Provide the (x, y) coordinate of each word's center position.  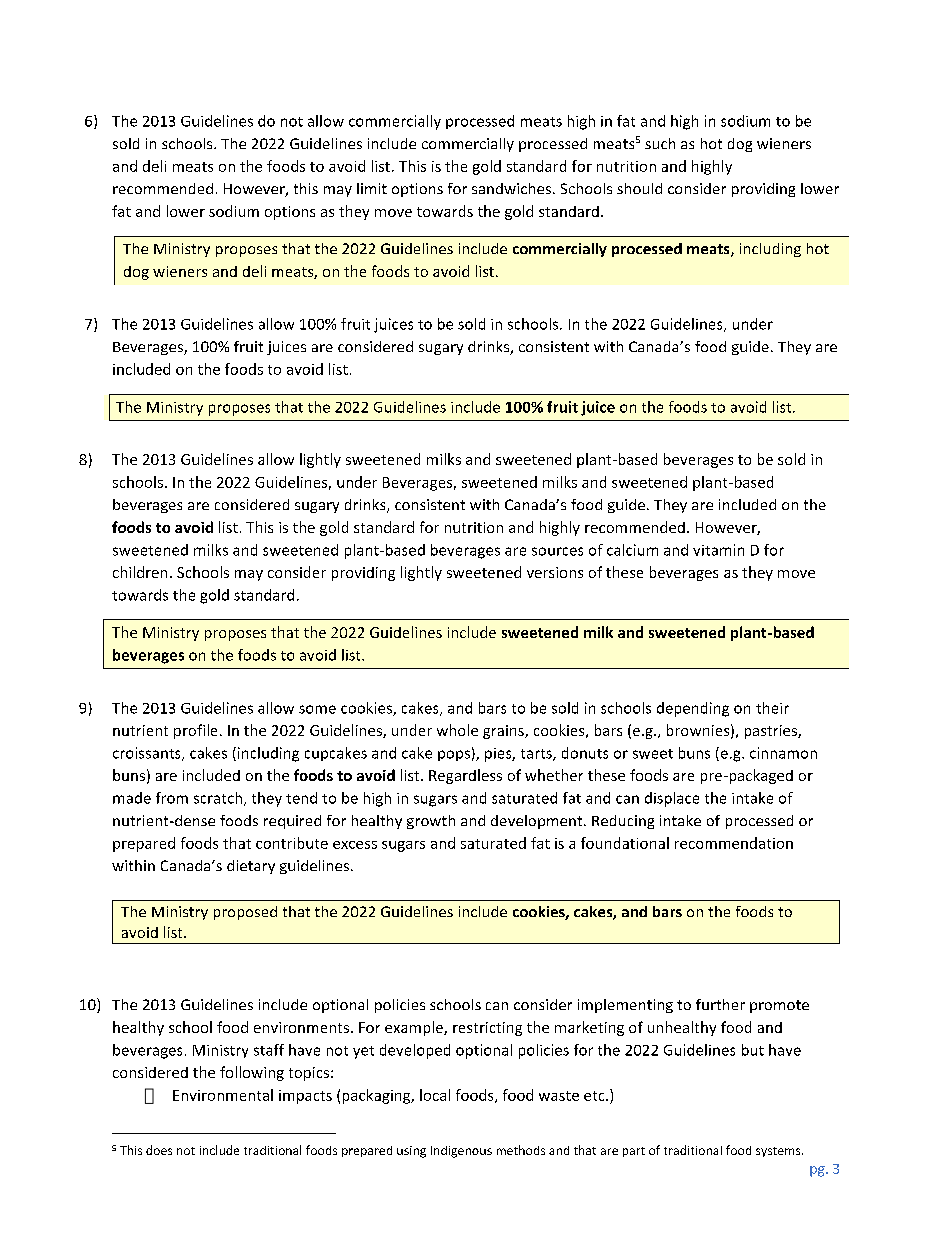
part (634, 1152)
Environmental (223, 1095)
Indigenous (461, 1152)
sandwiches (513, 188)
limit (372, 188)
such (660, 143)
